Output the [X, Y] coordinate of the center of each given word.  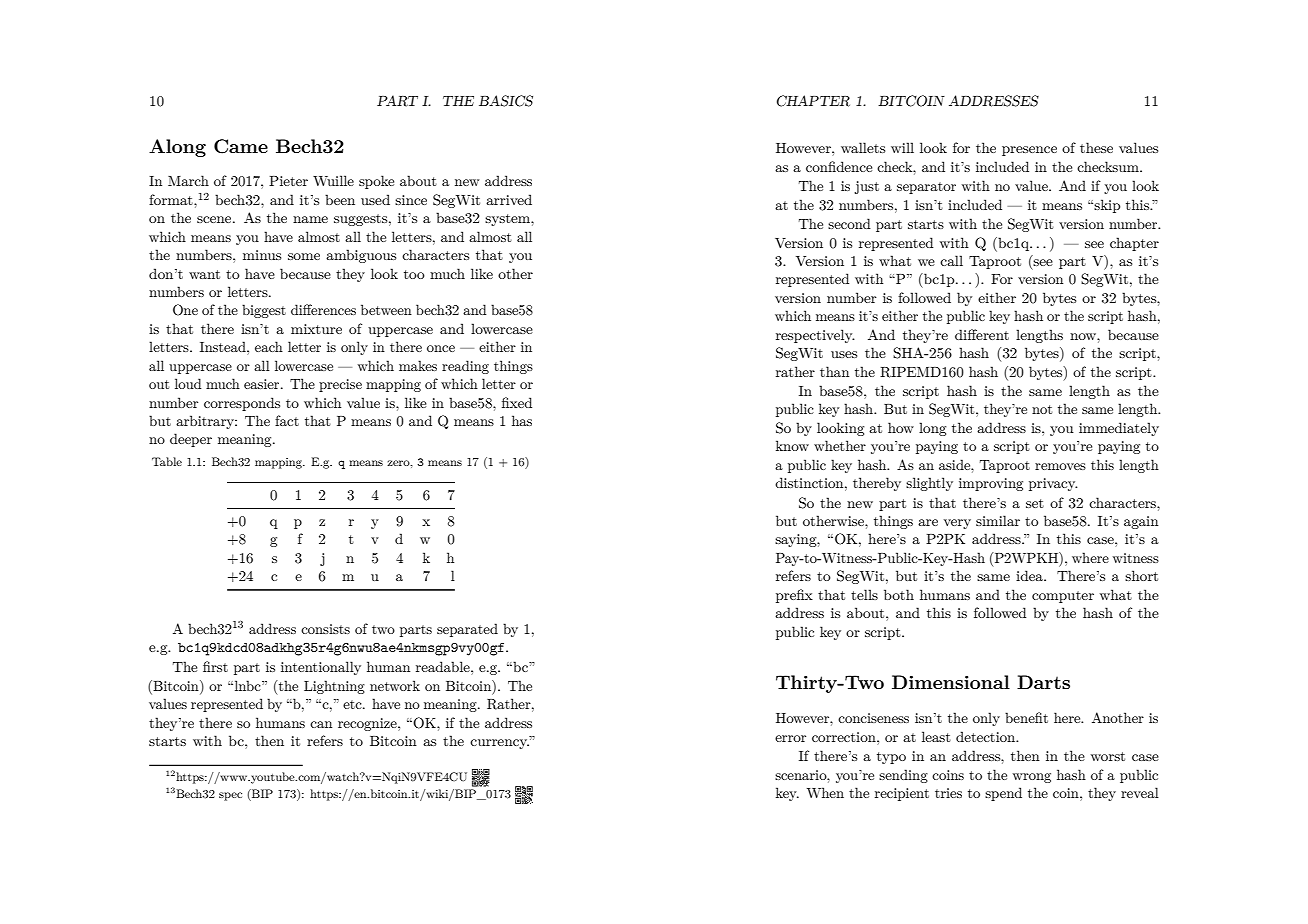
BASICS [506, 101]
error [790, 738]
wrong [1032, 778]
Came [241, 146]
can [321, 724]
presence [1029, 151]
